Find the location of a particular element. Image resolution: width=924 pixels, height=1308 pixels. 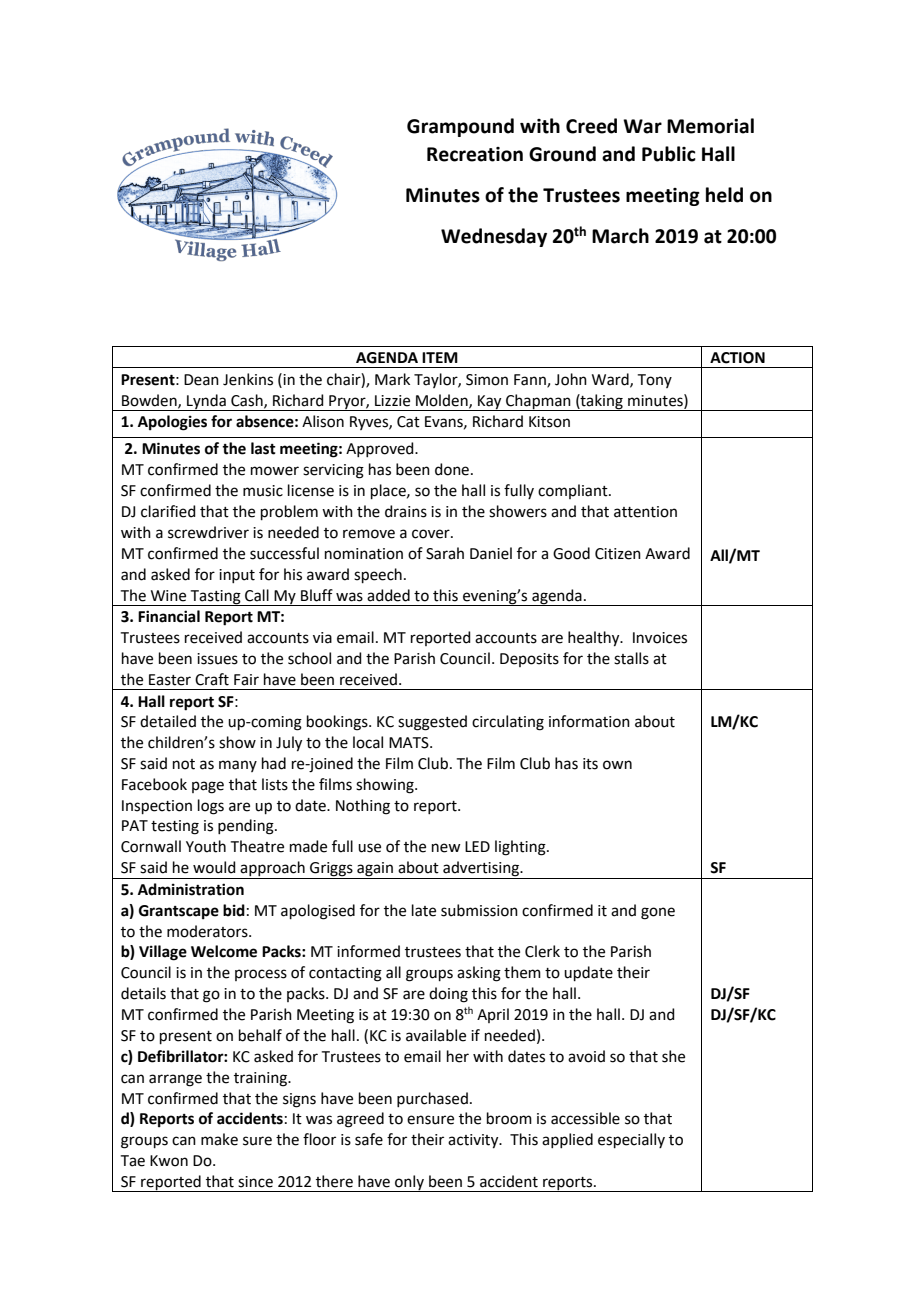

Public is located at coordinates (669, 154).
